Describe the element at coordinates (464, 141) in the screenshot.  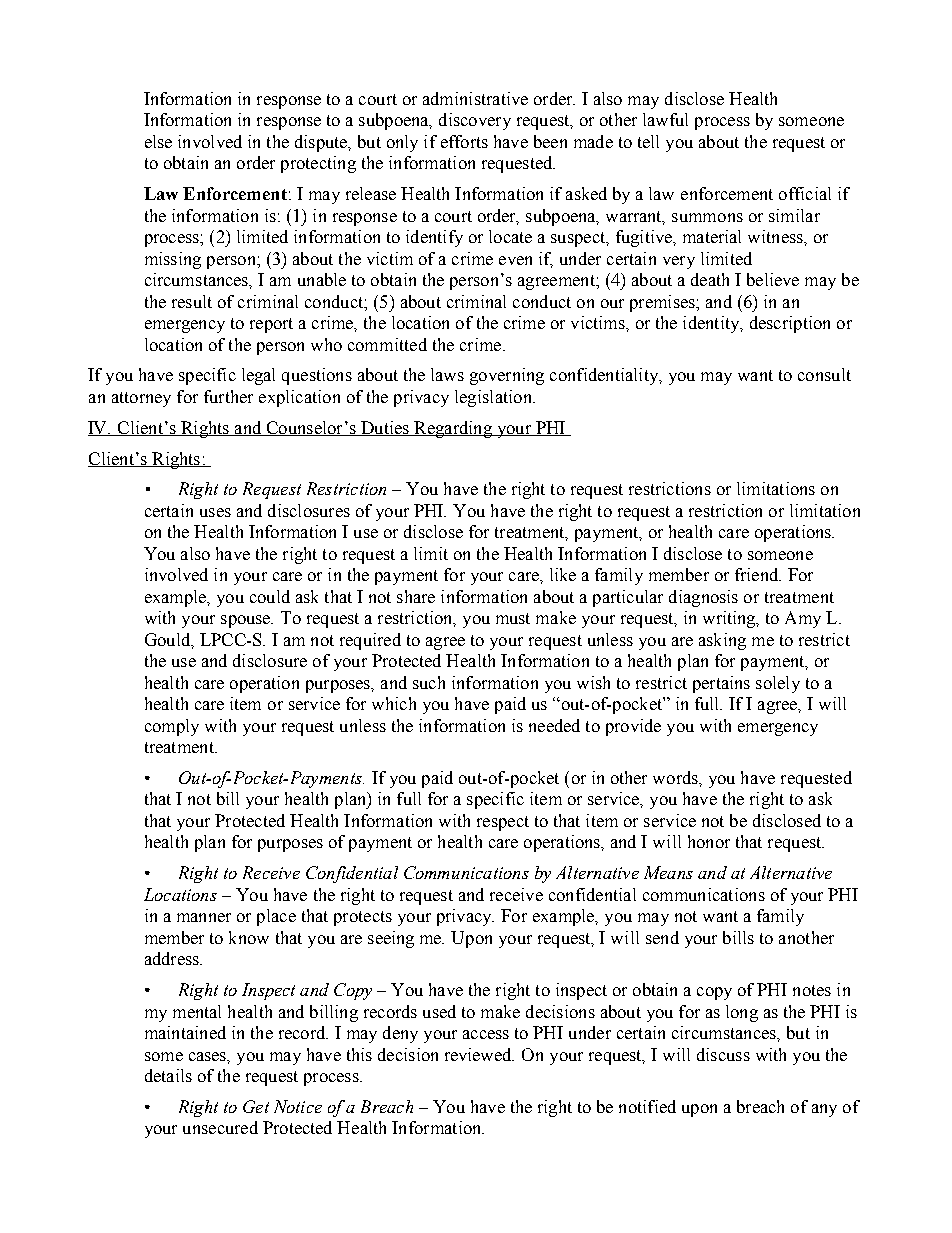
I see `efforts` at that location.
